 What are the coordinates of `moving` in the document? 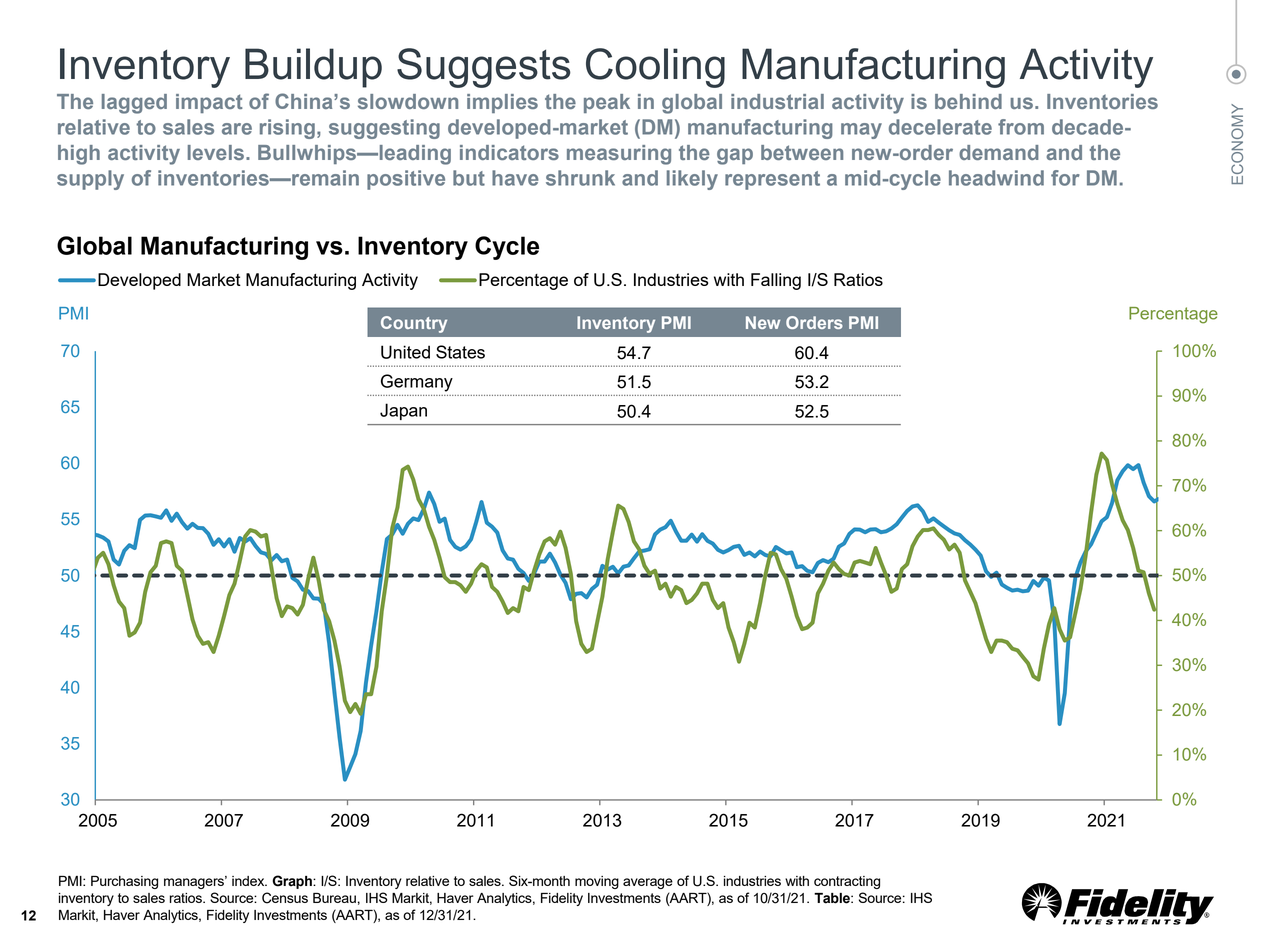 It's located at (597, 882).
